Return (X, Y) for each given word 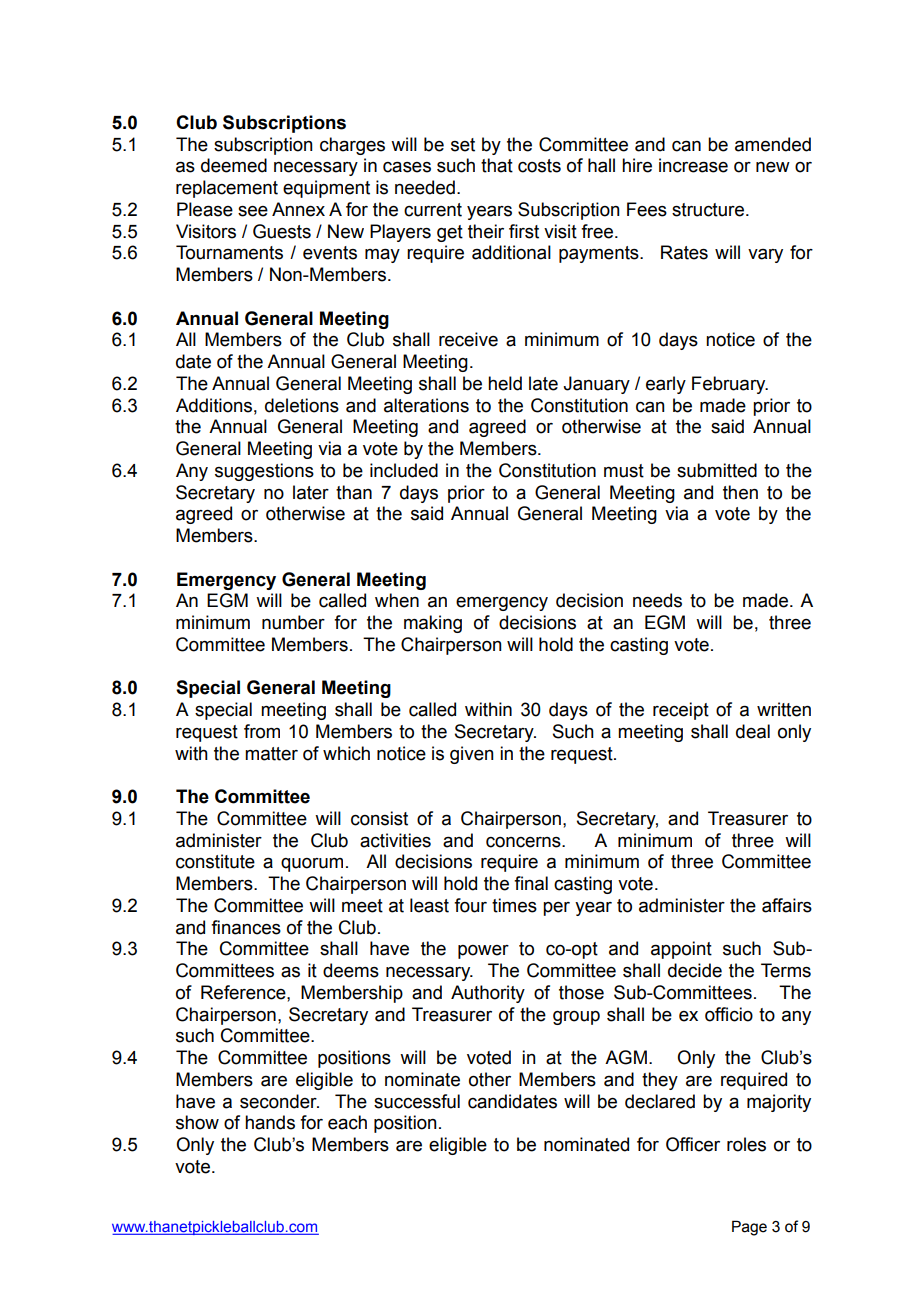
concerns (524, 842)
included (404, 470)
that (497, 165)
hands (270, 1122)
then (740, 492)
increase (693, 165)
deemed (234, 165)
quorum (312, 865)
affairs (787, 905)
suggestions (264, 472)
